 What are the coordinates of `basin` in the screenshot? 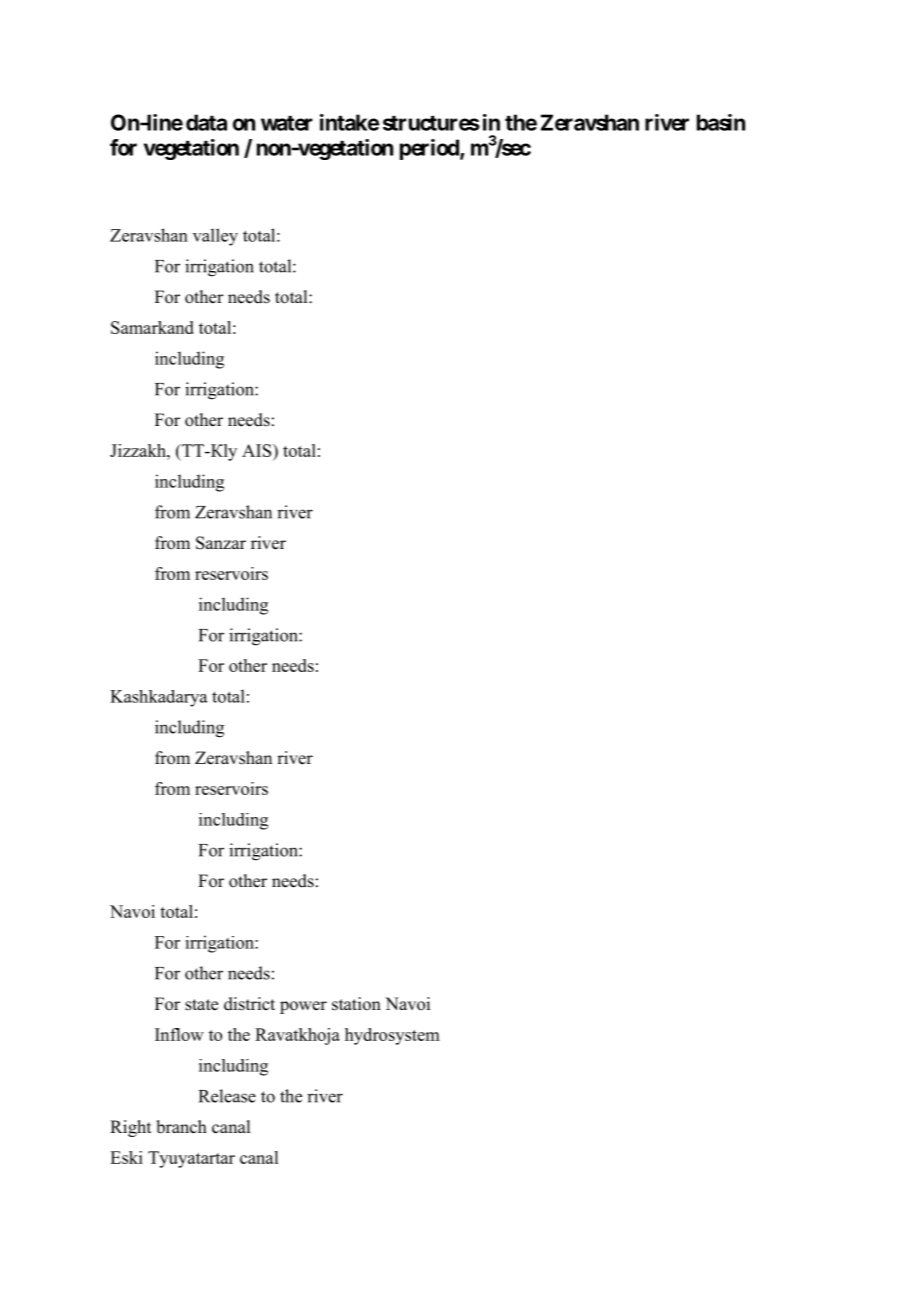 It's located at (721, 122).
